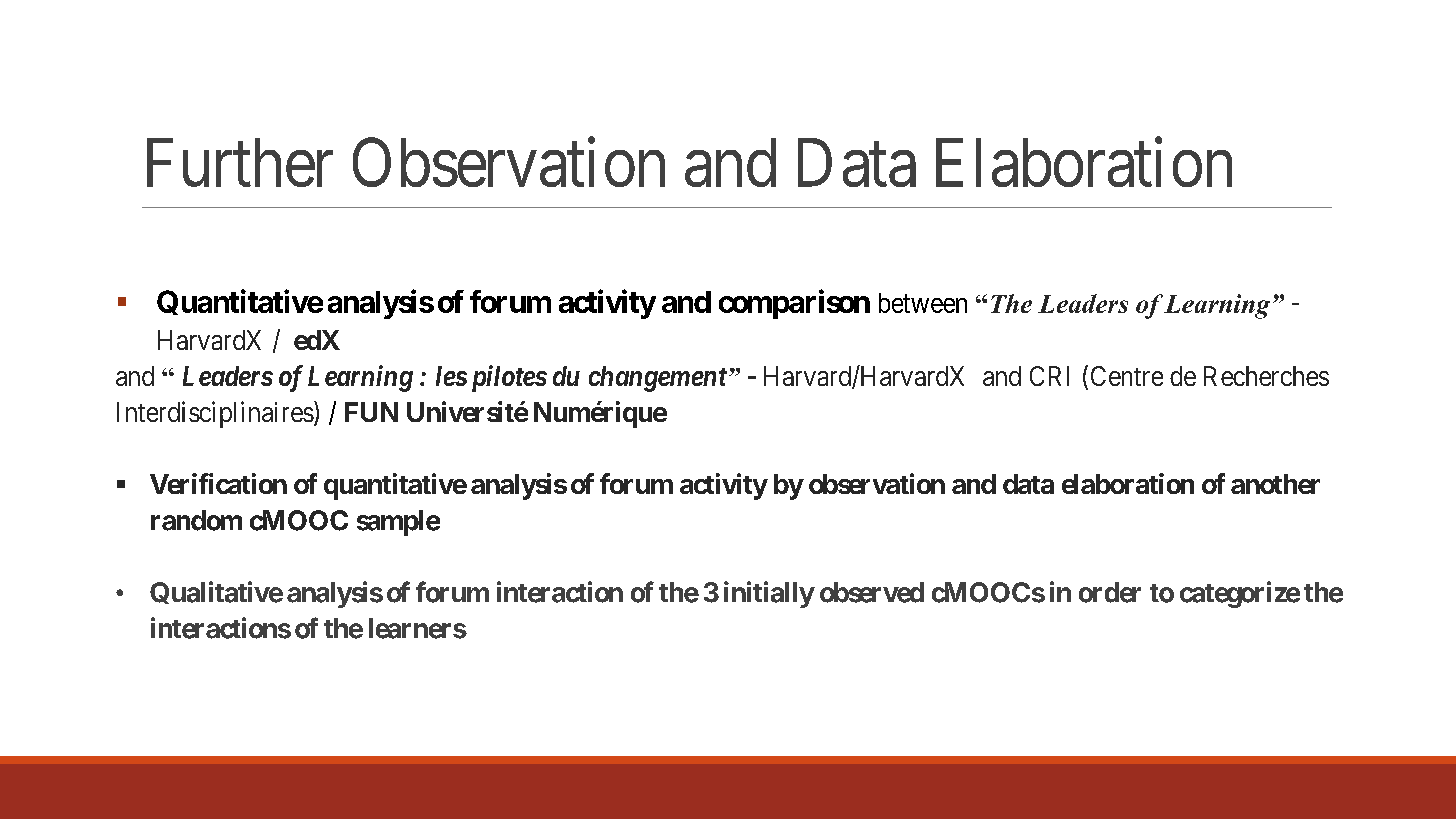 Image resolution: width=1456 pixels, height=819 pixels. I want to click on between, so click(923, 303).
